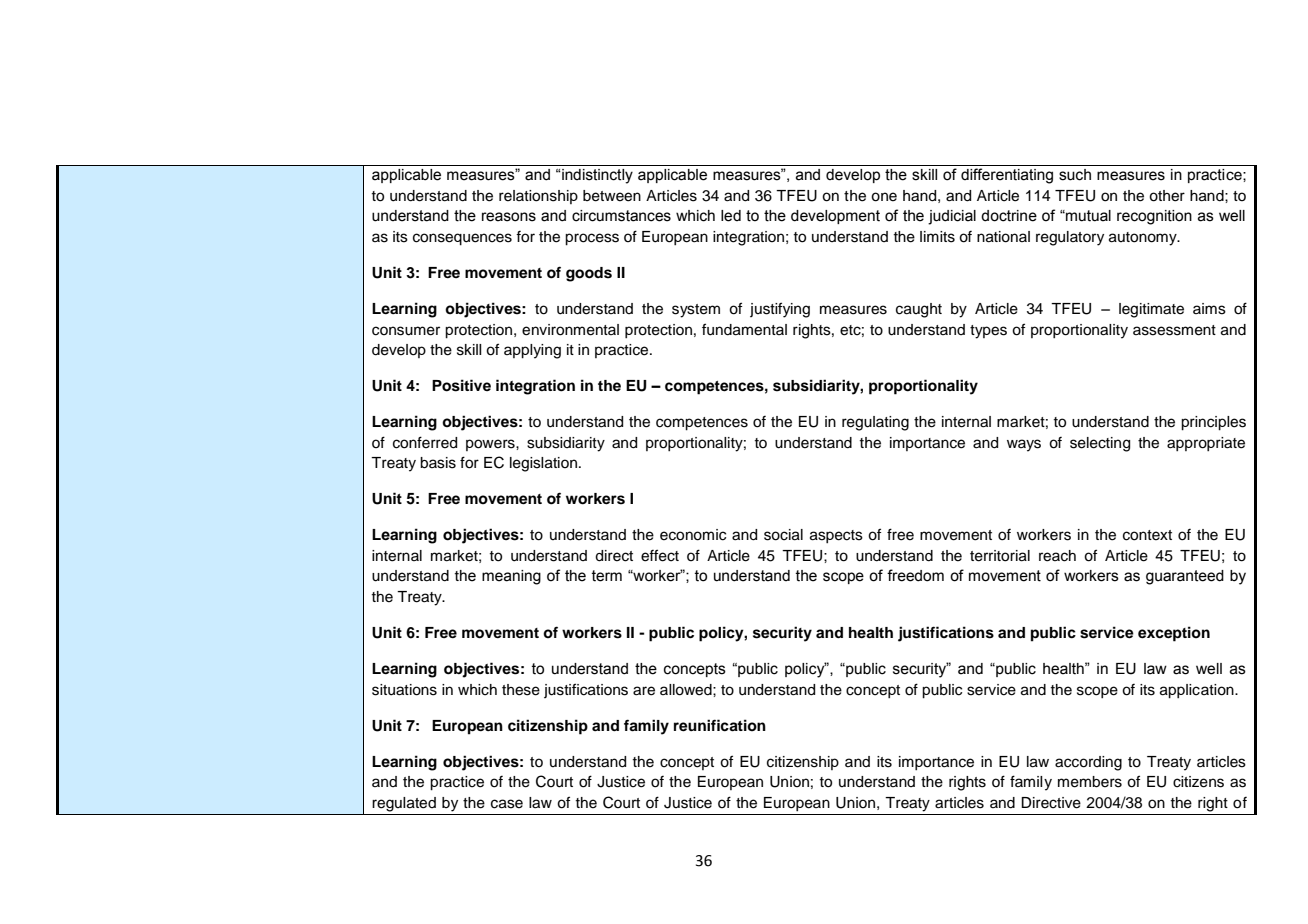 This screenshot has width=1308, height=924. What do you see at coordinates (875, 423) in the screenshot?
I see `regulating` at bounding box center [875, 423].
